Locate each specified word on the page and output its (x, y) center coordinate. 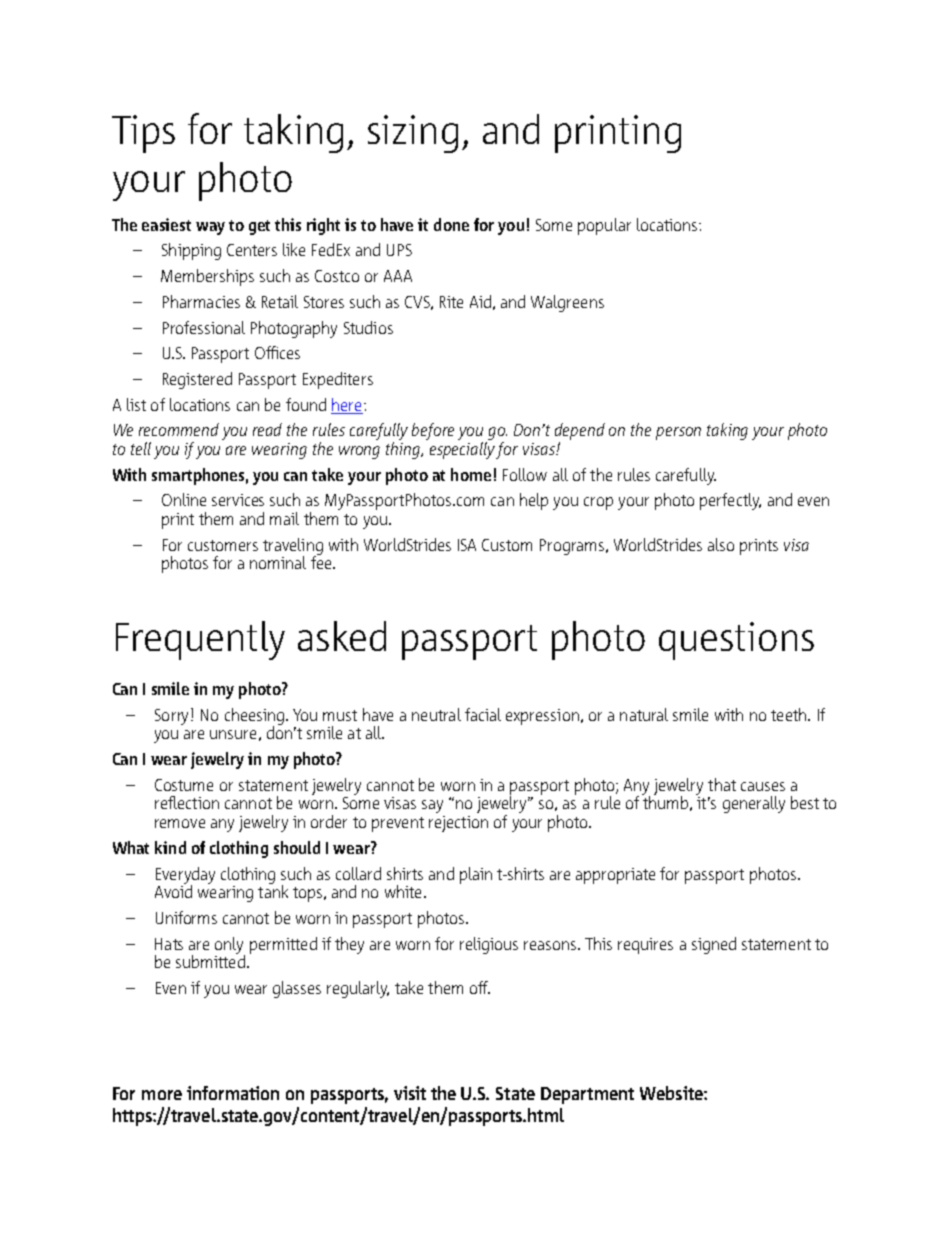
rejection (458, 824)
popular (604, 226)
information (233, 1093)
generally (754, 804)
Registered (197, 380)
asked (342, 636)
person (678, 433)
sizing (413, 134)
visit (410, 1093)
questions (736, 641)
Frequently (200, 640)
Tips (143, 134)
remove (180, 823)
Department (587, 1095)
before (433, 431)
